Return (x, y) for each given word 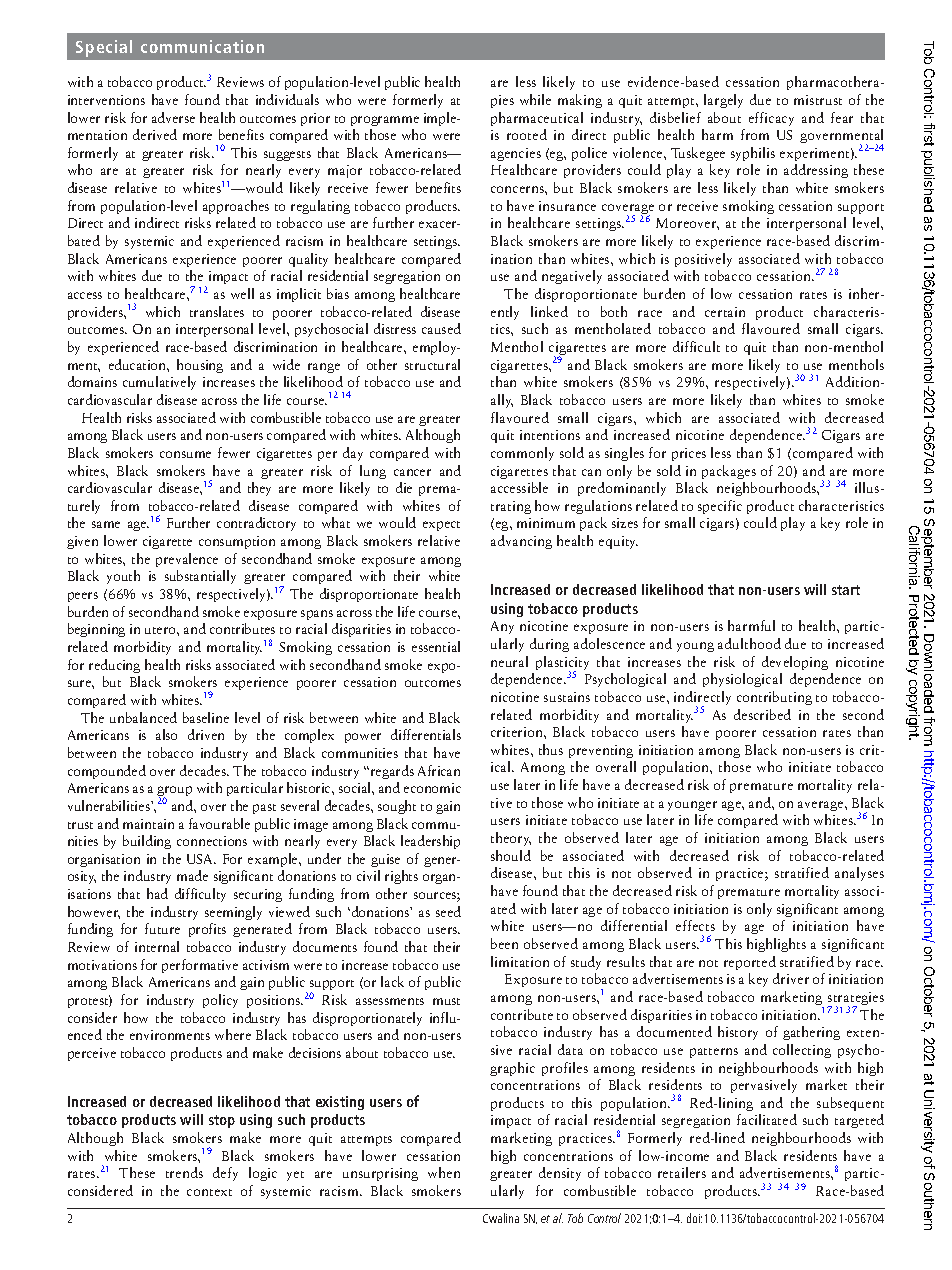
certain (725, 312)
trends (184, 1172)
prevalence (187, 560)
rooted (527, 134)
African (439, 770)
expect (441, 526)
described (762, 714)
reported (750, 963)
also (166, 734)
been (504, 943)
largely (723, 101)
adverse (173, 117)
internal (157, 946)
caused (441, 328)
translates (217, 311)
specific (720, 507)
